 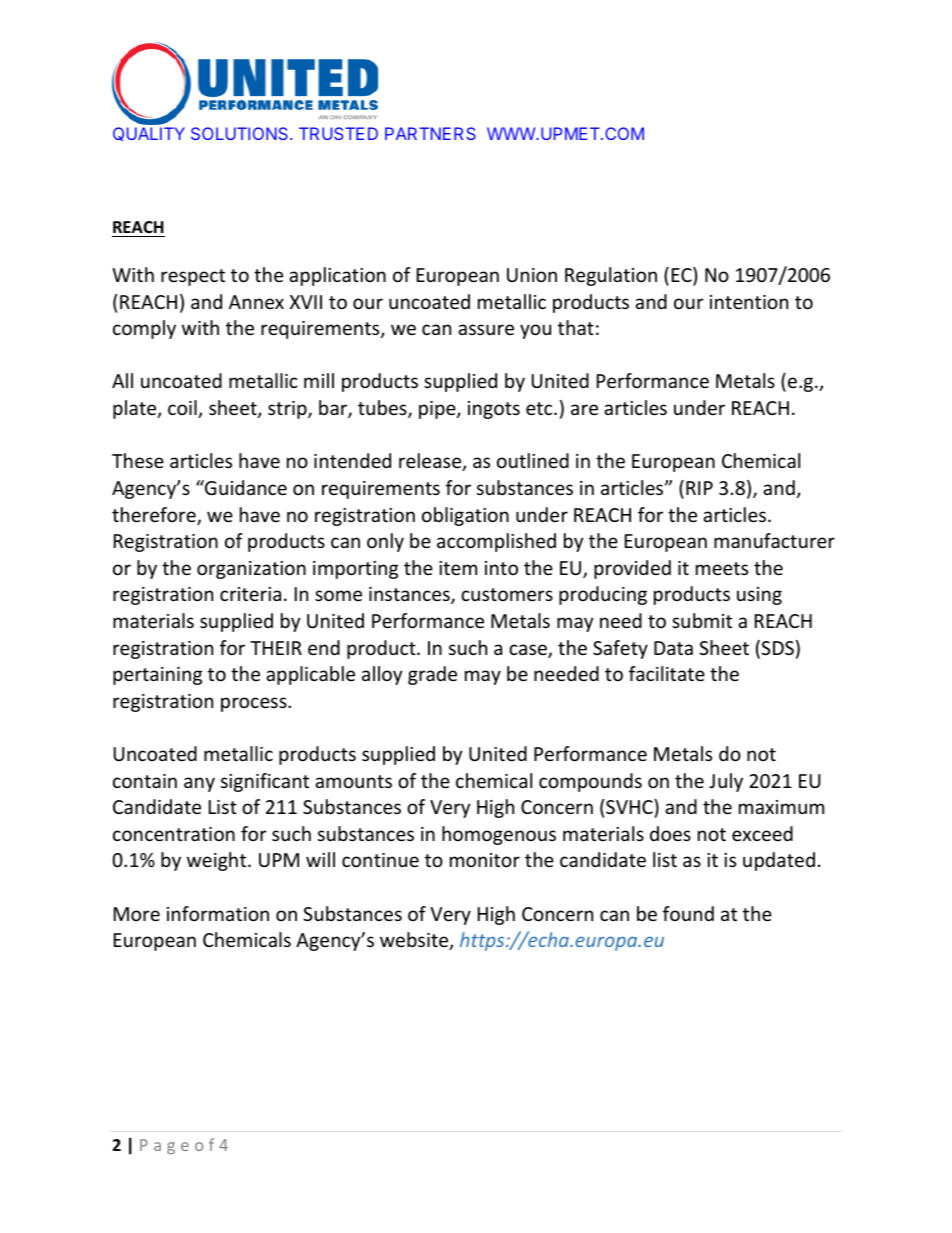 I want to click on Regulation, so click(x=611, y=276).
